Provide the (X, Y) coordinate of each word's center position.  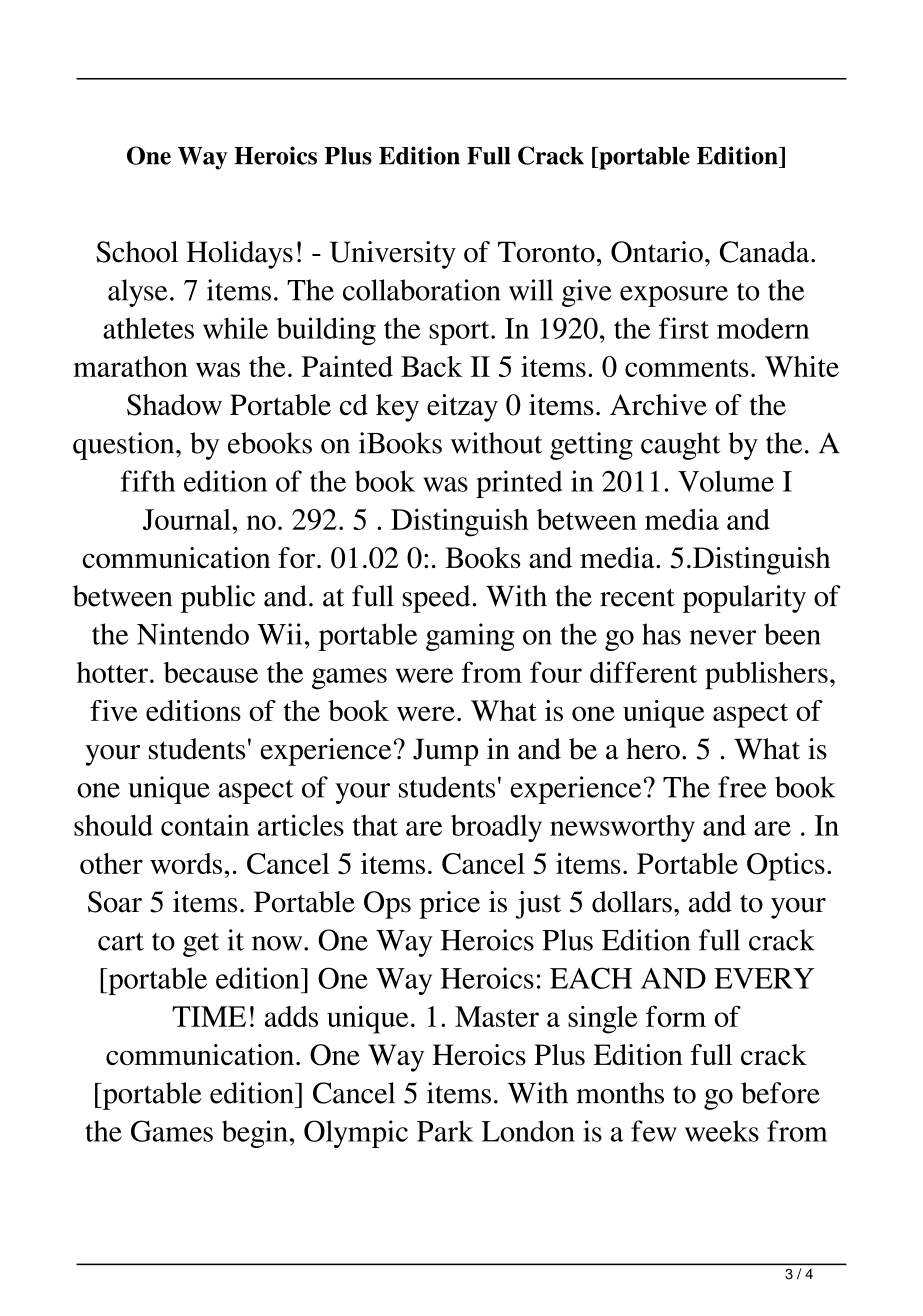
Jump (445, 752)
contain (205, 825)
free (742, 787)
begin (255, 1134)
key (397, 408)
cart (121, 942)
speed (436, 599)
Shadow (174, 405)
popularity (744, 599)
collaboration (422, 290)
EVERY (764, 978)
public (218, 599)
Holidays (239, 255)
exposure (674, 296)
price (449, 905)
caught (681, 446)
